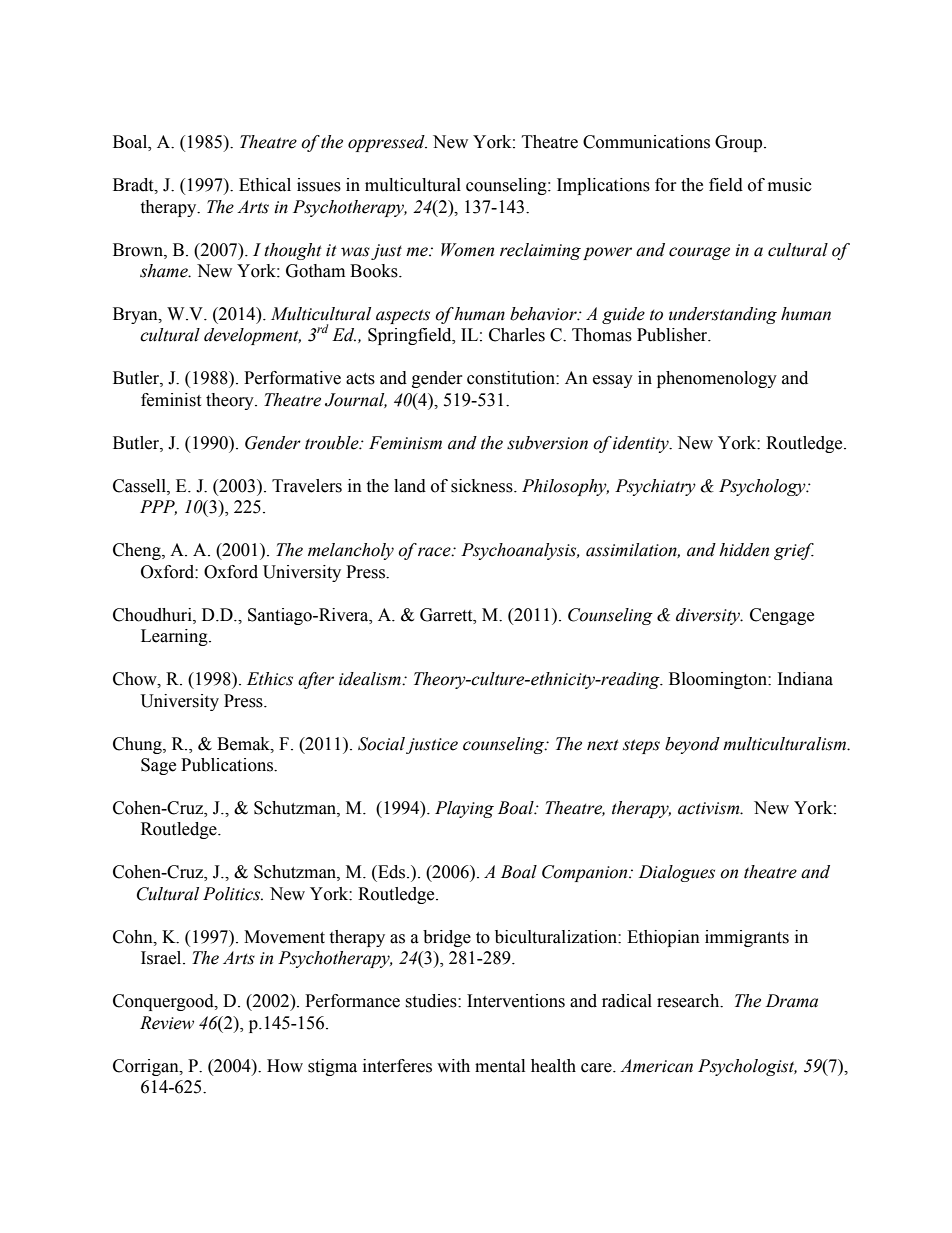 This screenshot has height=1233, width=952. I want to click on Garrett, so click(447, 615).
